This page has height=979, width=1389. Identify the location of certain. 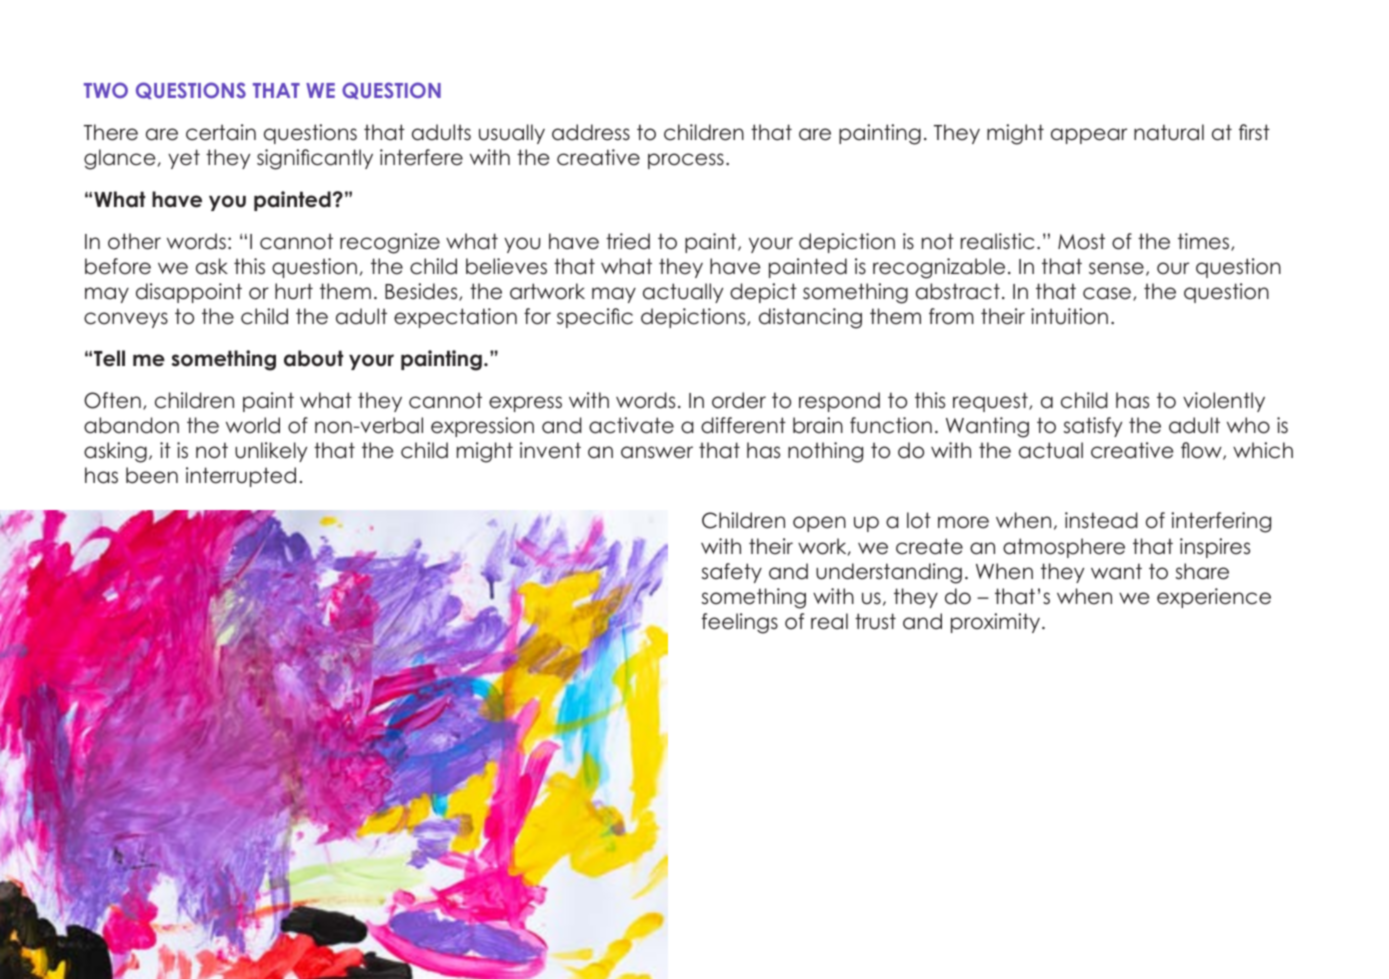
(221, 132).
